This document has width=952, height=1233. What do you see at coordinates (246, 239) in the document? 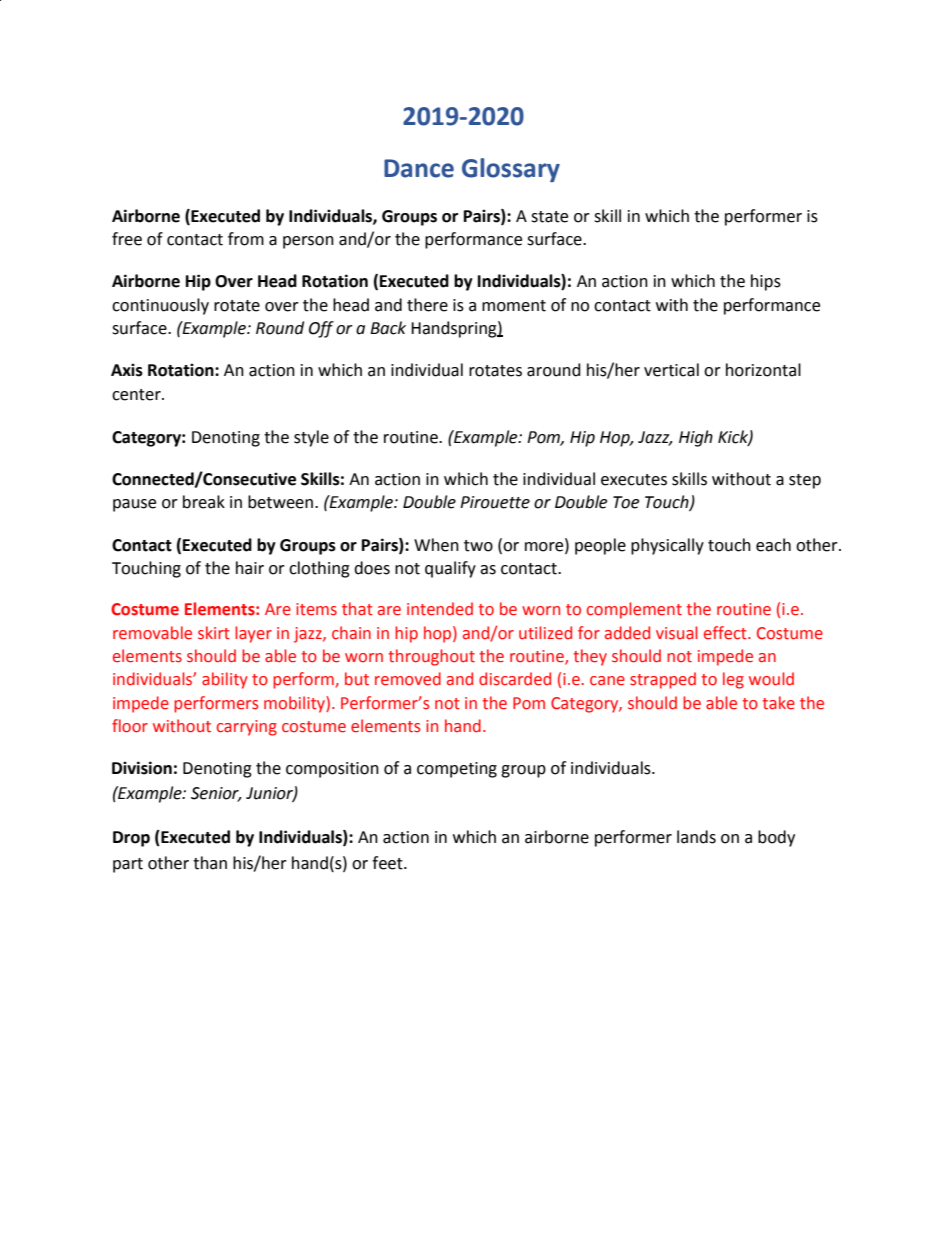
I see `from` at bounding box center [246, 239].
